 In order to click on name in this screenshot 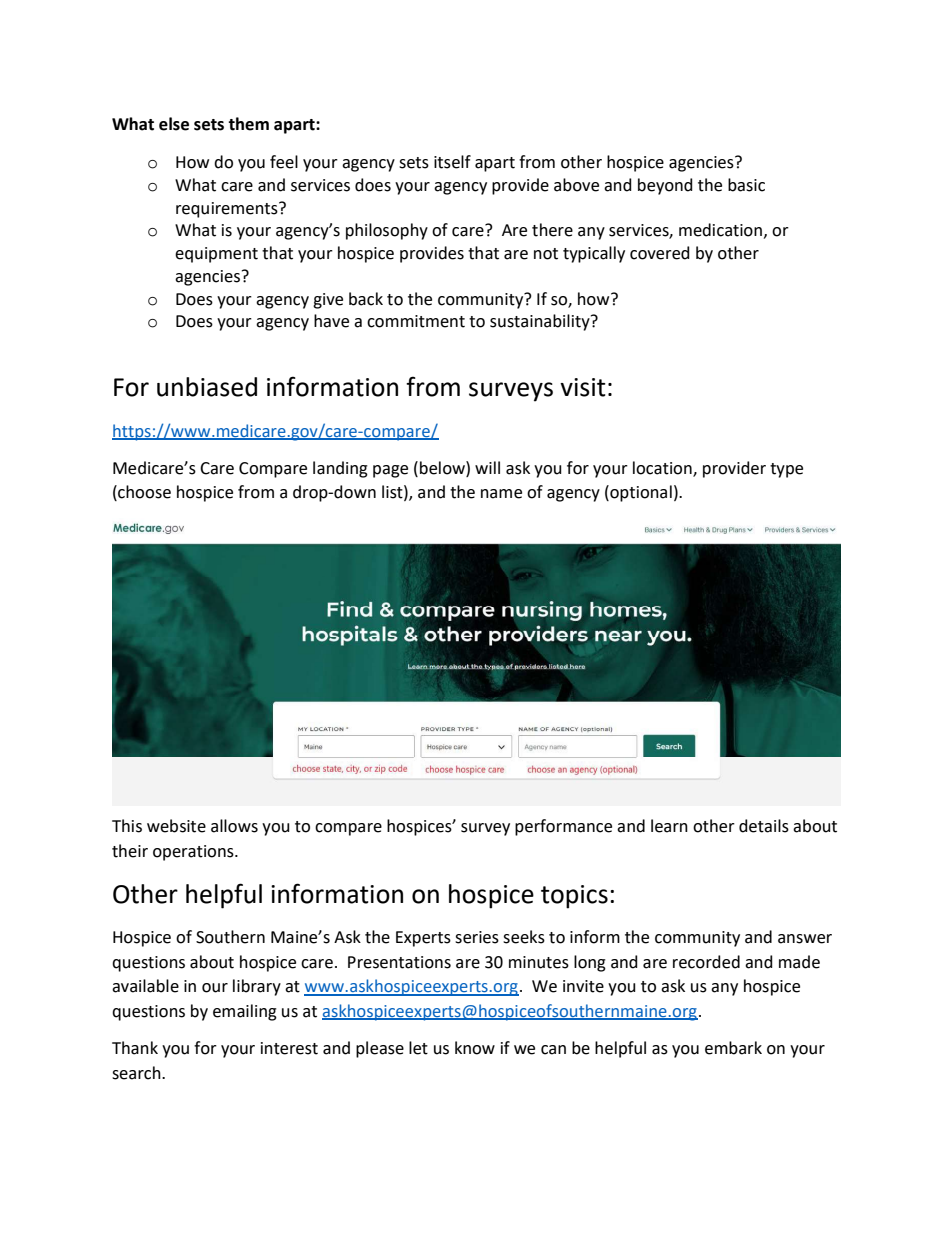, I will do `click(501, 494)`.
